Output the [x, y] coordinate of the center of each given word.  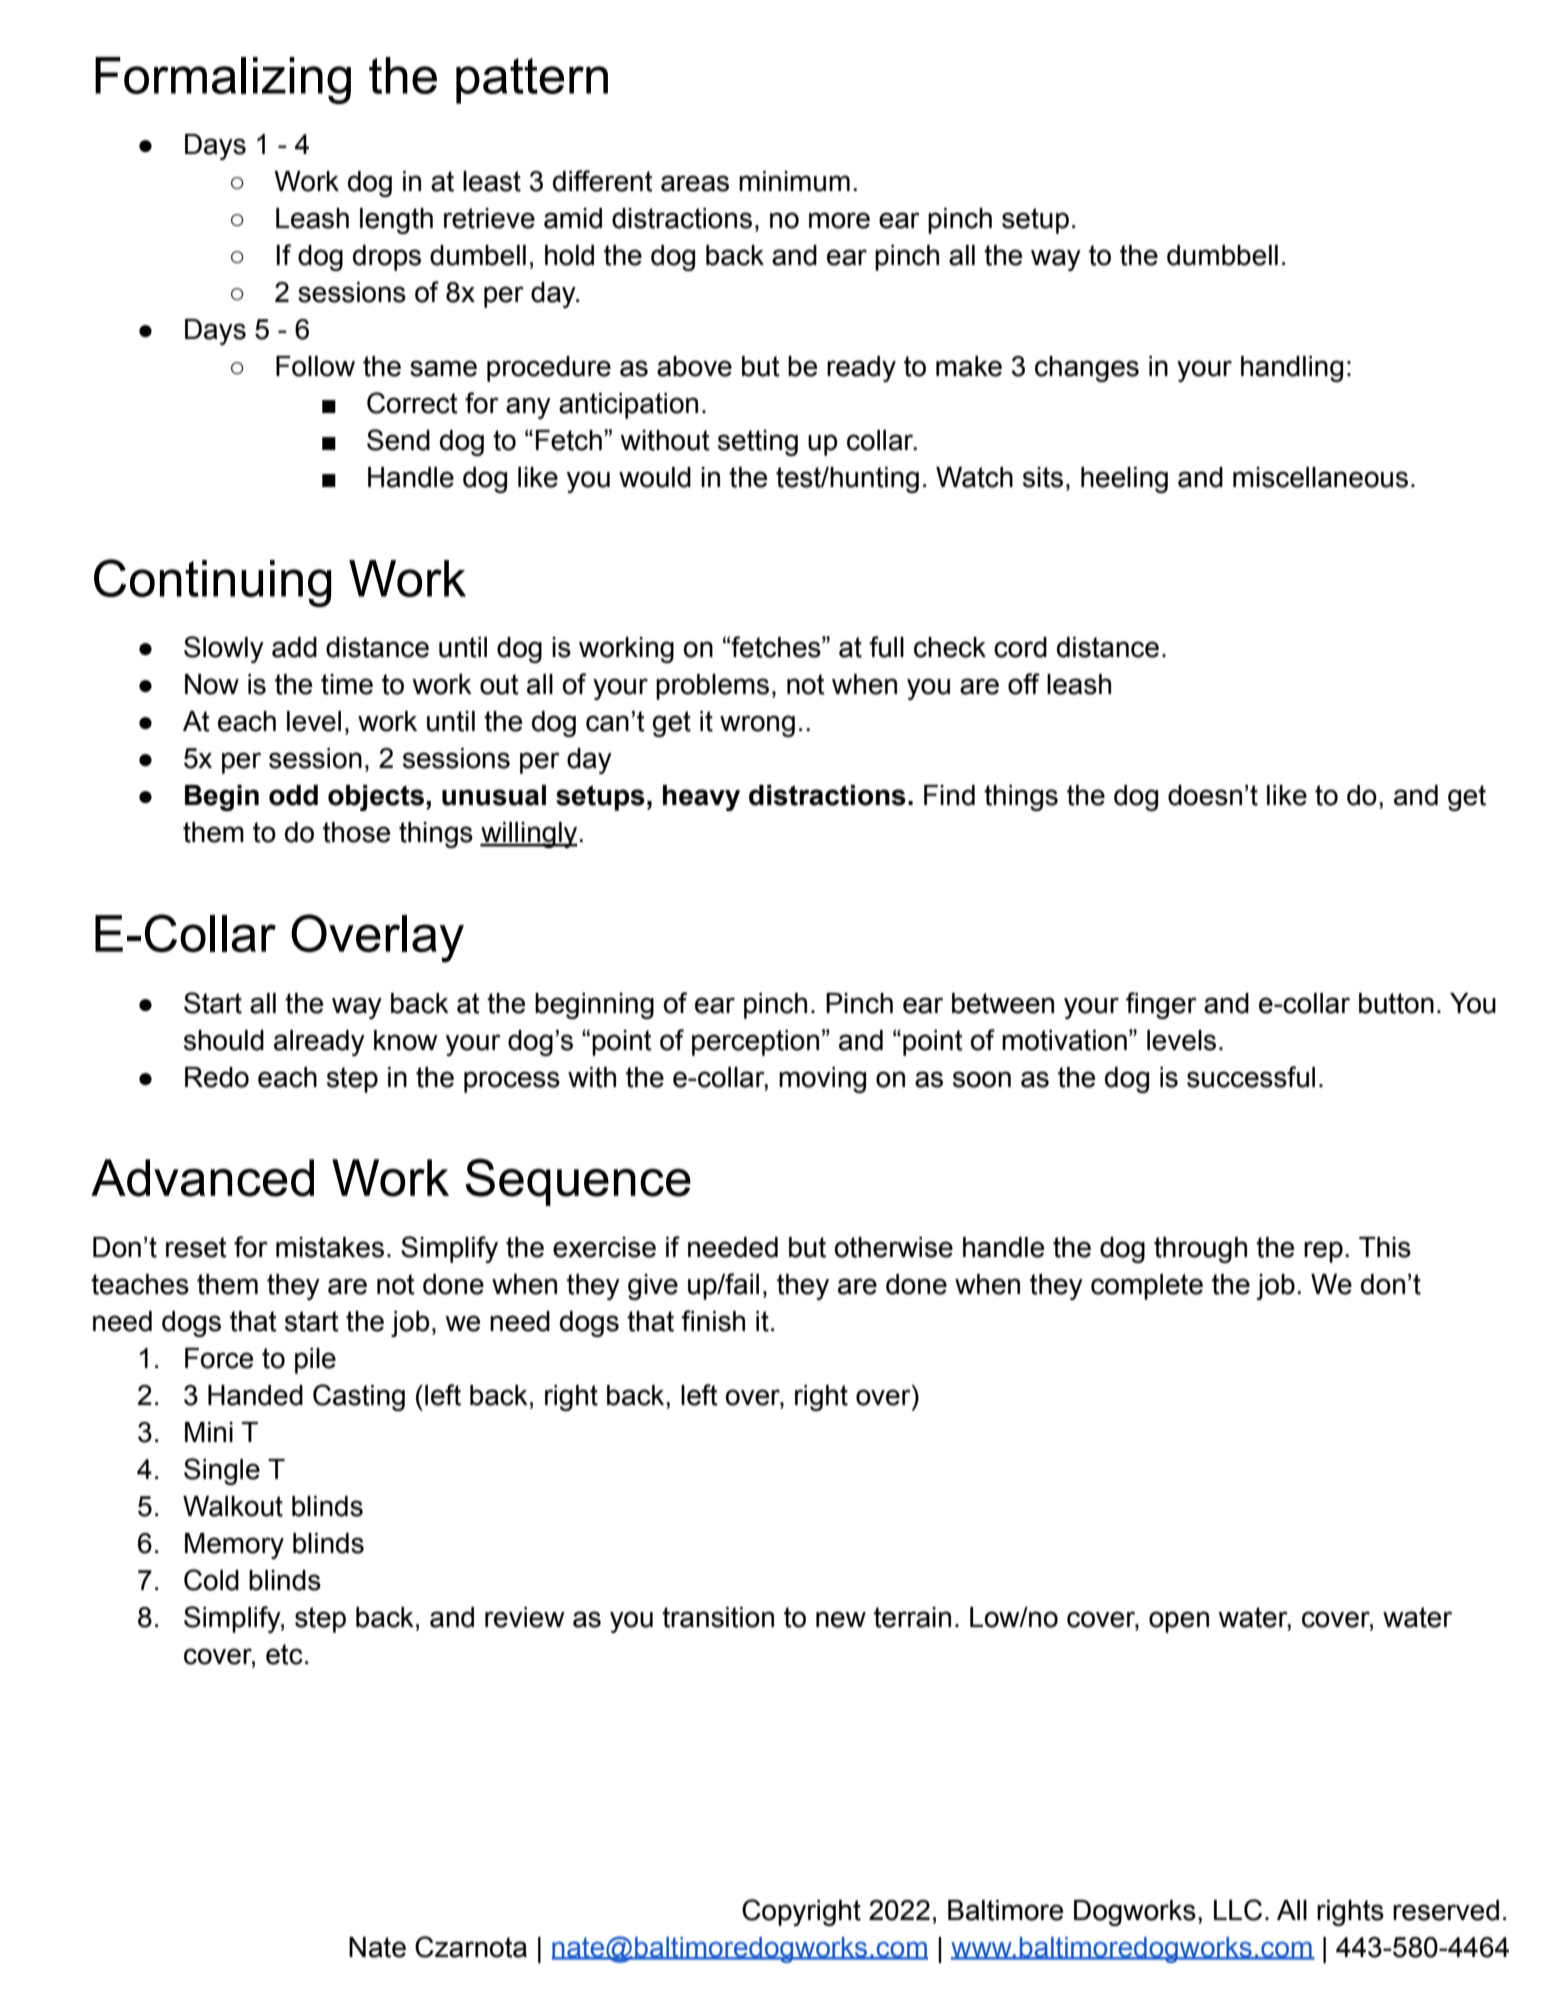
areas [695, 183]
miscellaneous [1320, 477]
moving [822, 1080]
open [1179, 1622]
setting [758, 443]
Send [398, 440]
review [525, 1617]
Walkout [233, 1506]
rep [1323, 1252]
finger [1161, 1005]
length [396, 221]
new [841, 1619]
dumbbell [1222, 255]
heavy [701, 798]
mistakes [330, 1247]
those [356, 832]
